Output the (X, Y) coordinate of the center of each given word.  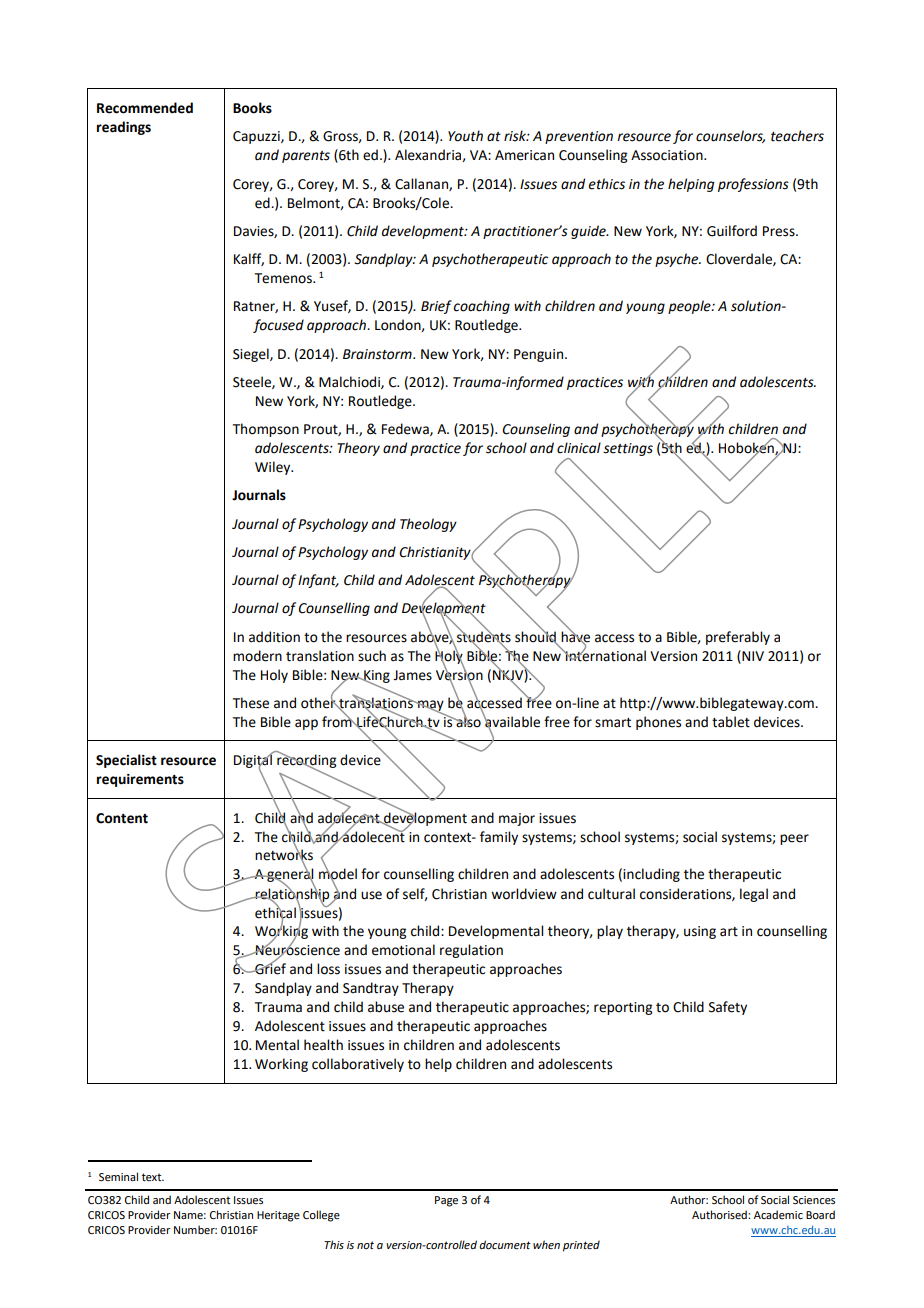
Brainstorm (378, 354)
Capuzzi (257, 137)
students (484, 636)
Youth (465, 136)
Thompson (266, 430)
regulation (471, 951)
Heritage (278, 1216)
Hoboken (747, 448)
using (700, 932)
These (251, 703)
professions (753, 185)
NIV (752, 656)
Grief (269, 968)
